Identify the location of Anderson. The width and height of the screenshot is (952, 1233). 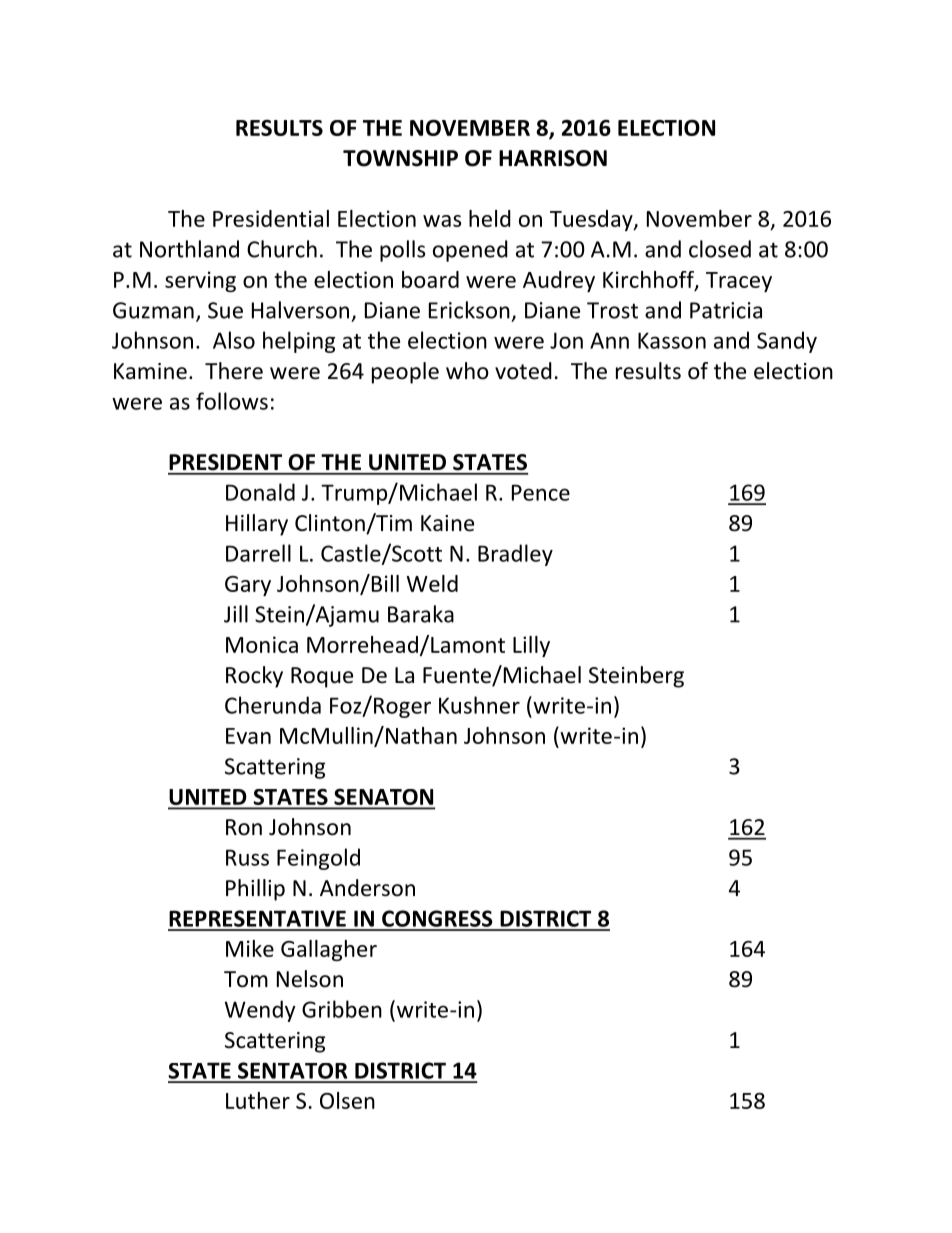
(367, 888).
